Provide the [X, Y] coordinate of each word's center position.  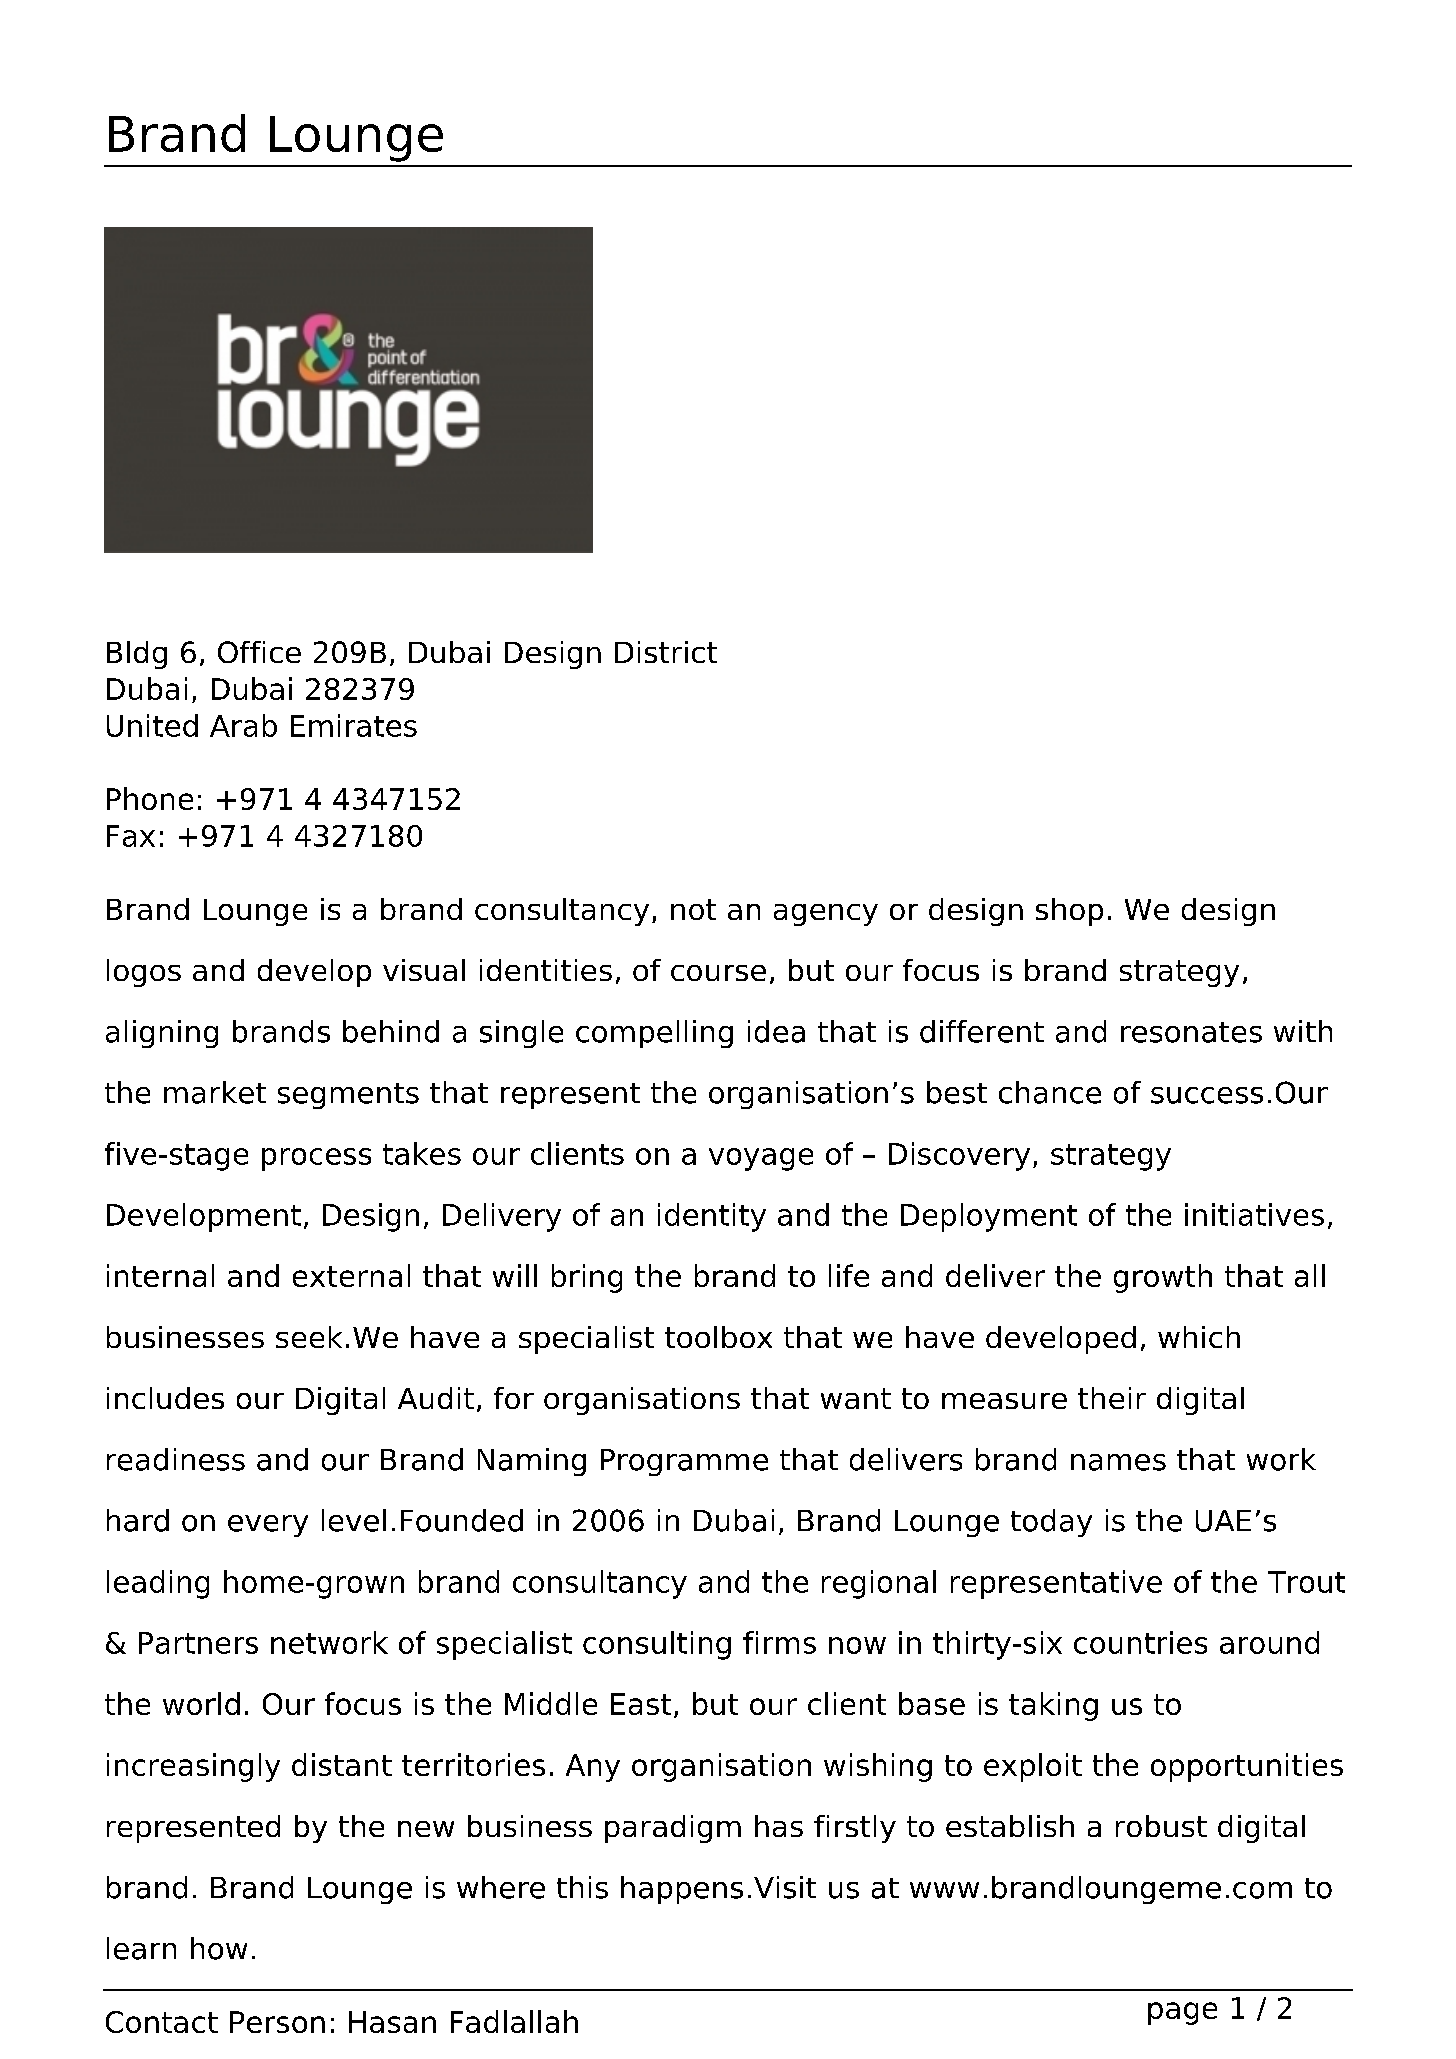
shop [1069, 912]
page [1182, 2013]
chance [1050, 1092]
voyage [761, 1159]
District [666, 652]
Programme [684, 1462]
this [582, 1887]
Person [277, 2022]
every [268, 1526]
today [1051, 1523]
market [215, 1092]
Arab [243, 725]
